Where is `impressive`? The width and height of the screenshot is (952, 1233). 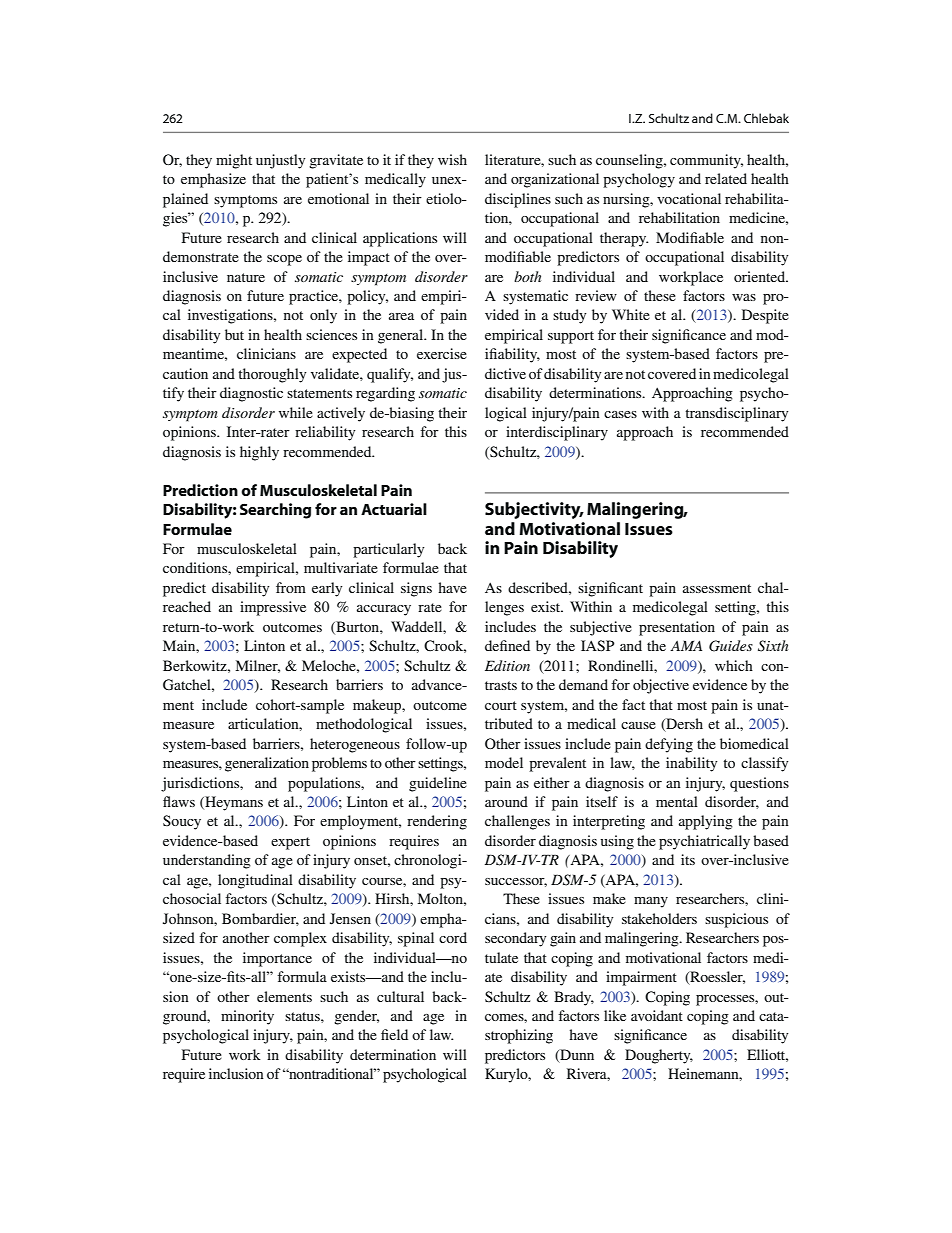 impressive is located at coordinates (273, 608).
